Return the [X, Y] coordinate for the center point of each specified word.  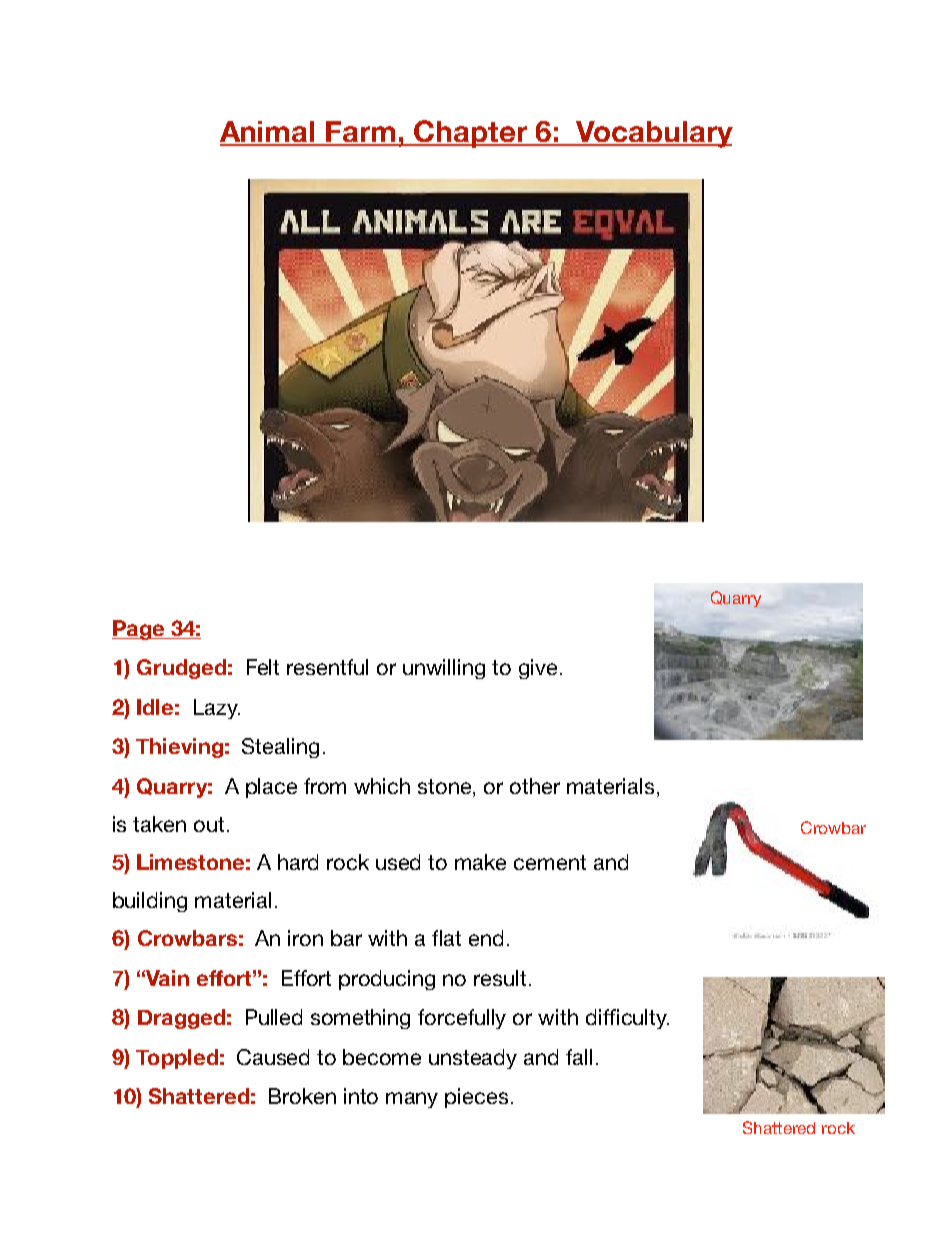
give [538, 669]
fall [579, 1057]
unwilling [444, 669]
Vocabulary [653, 134]
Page [139, 630]
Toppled [177, 1059]
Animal [268, 133]
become [382, 1057]
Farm [361, 133]
